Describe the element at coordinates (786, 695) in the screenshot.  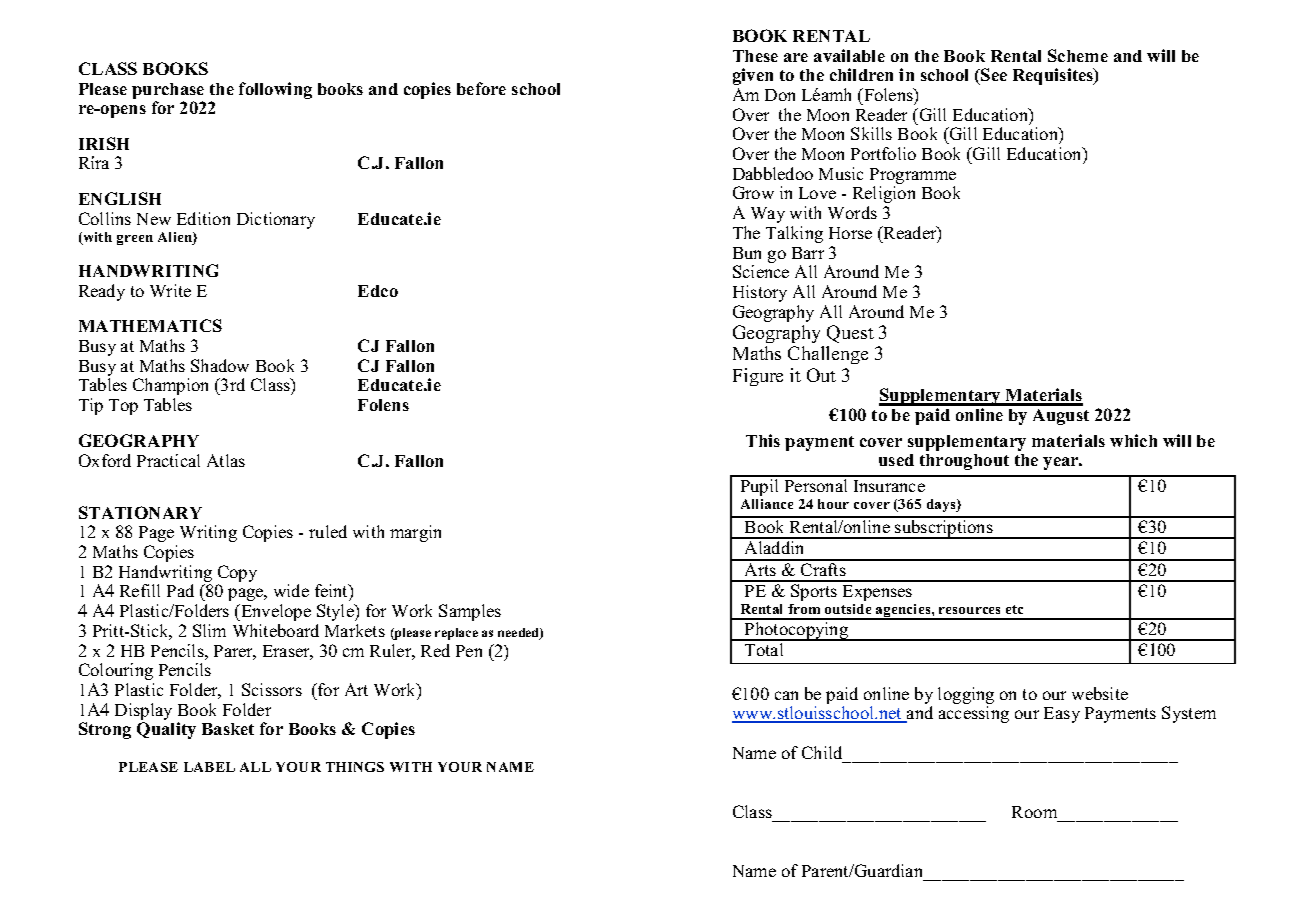
I see `can` at that location.
